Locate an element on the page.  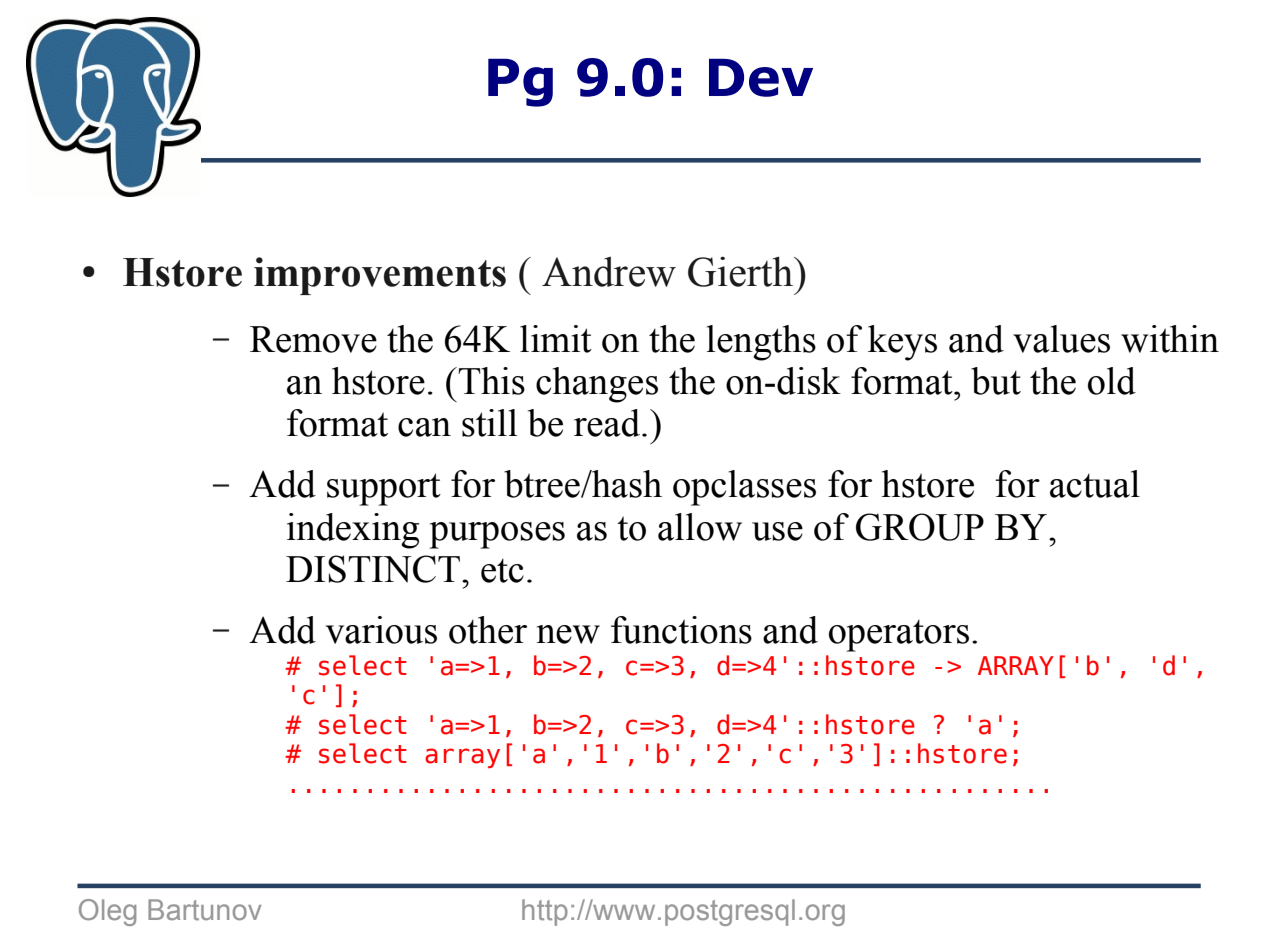
improvements is located at coordinates (380, 276).
